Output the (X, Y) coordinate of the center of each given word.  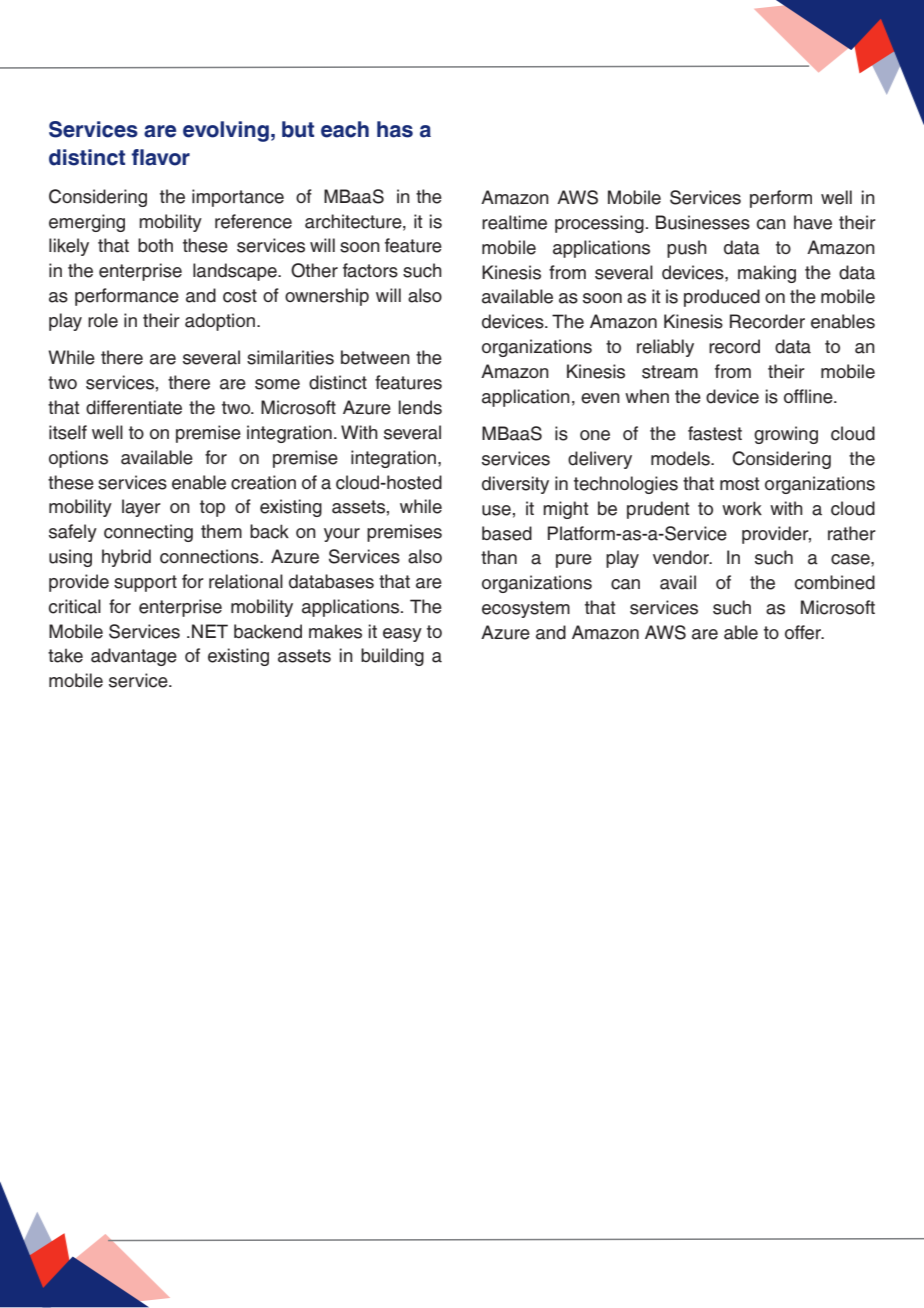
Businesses (703, 222)
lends (420, 407)
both (155, 245)
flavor (161, 157)
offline (809, 396)
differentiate (134, 407)
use (496, 510)
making (767, 274)
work (742, 508)
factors (370, 270)
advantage (134, 657)
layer (141, 508)
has (395, 129)
